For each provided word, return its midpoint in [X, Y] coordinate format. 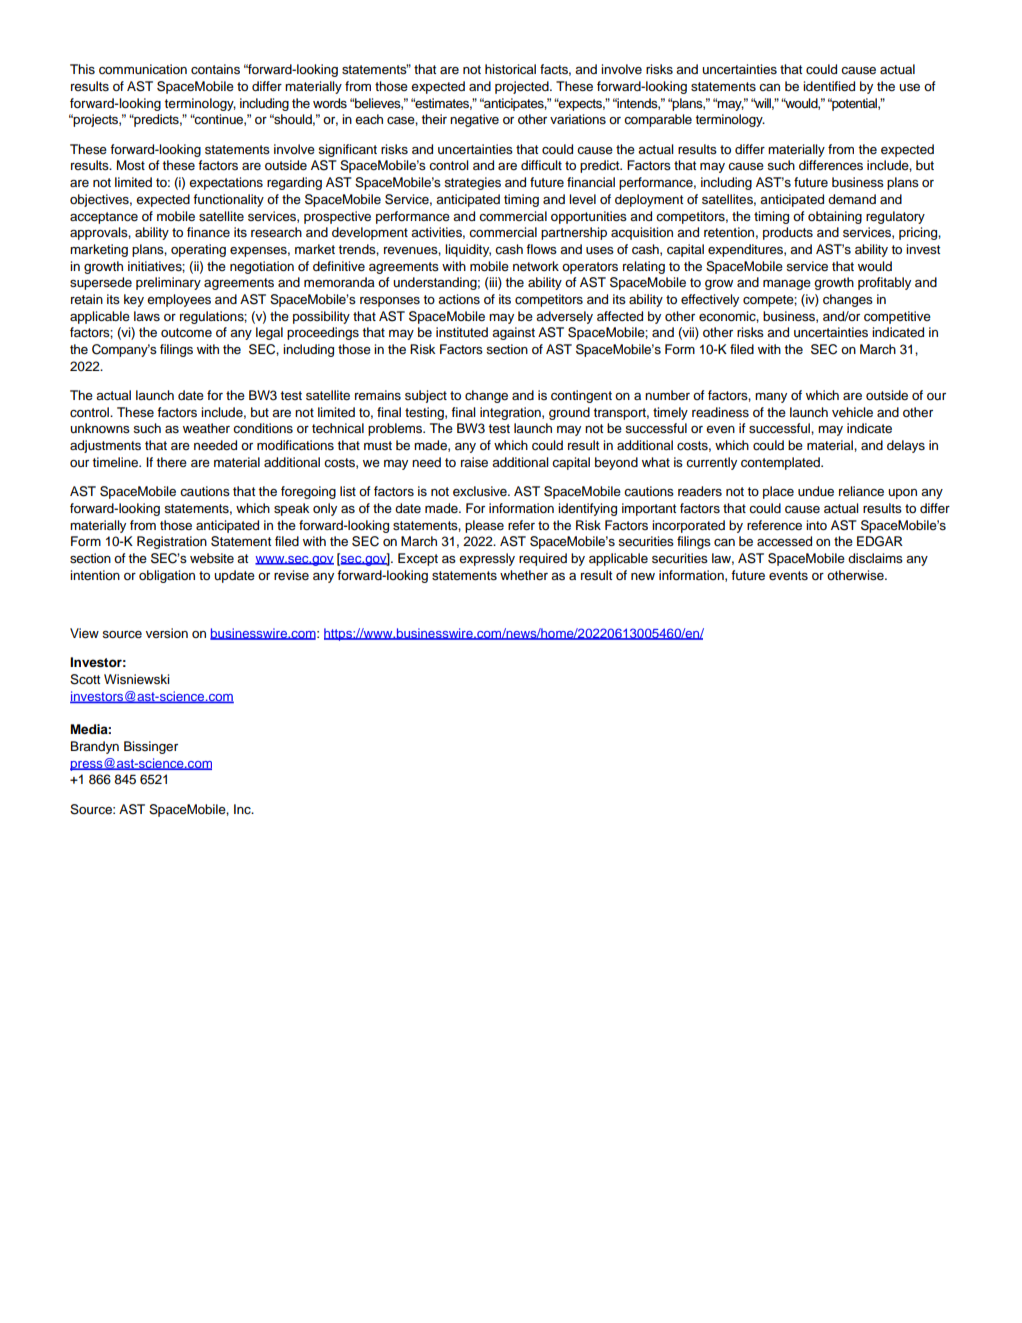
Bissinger [151, 747]
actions [459, 299]
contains [215, 69]
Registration [172, 542]
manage [787, 285]
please [484, 526]
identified [829, 86]
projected [523, 87]
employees [179, 300]
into [816, 525]
